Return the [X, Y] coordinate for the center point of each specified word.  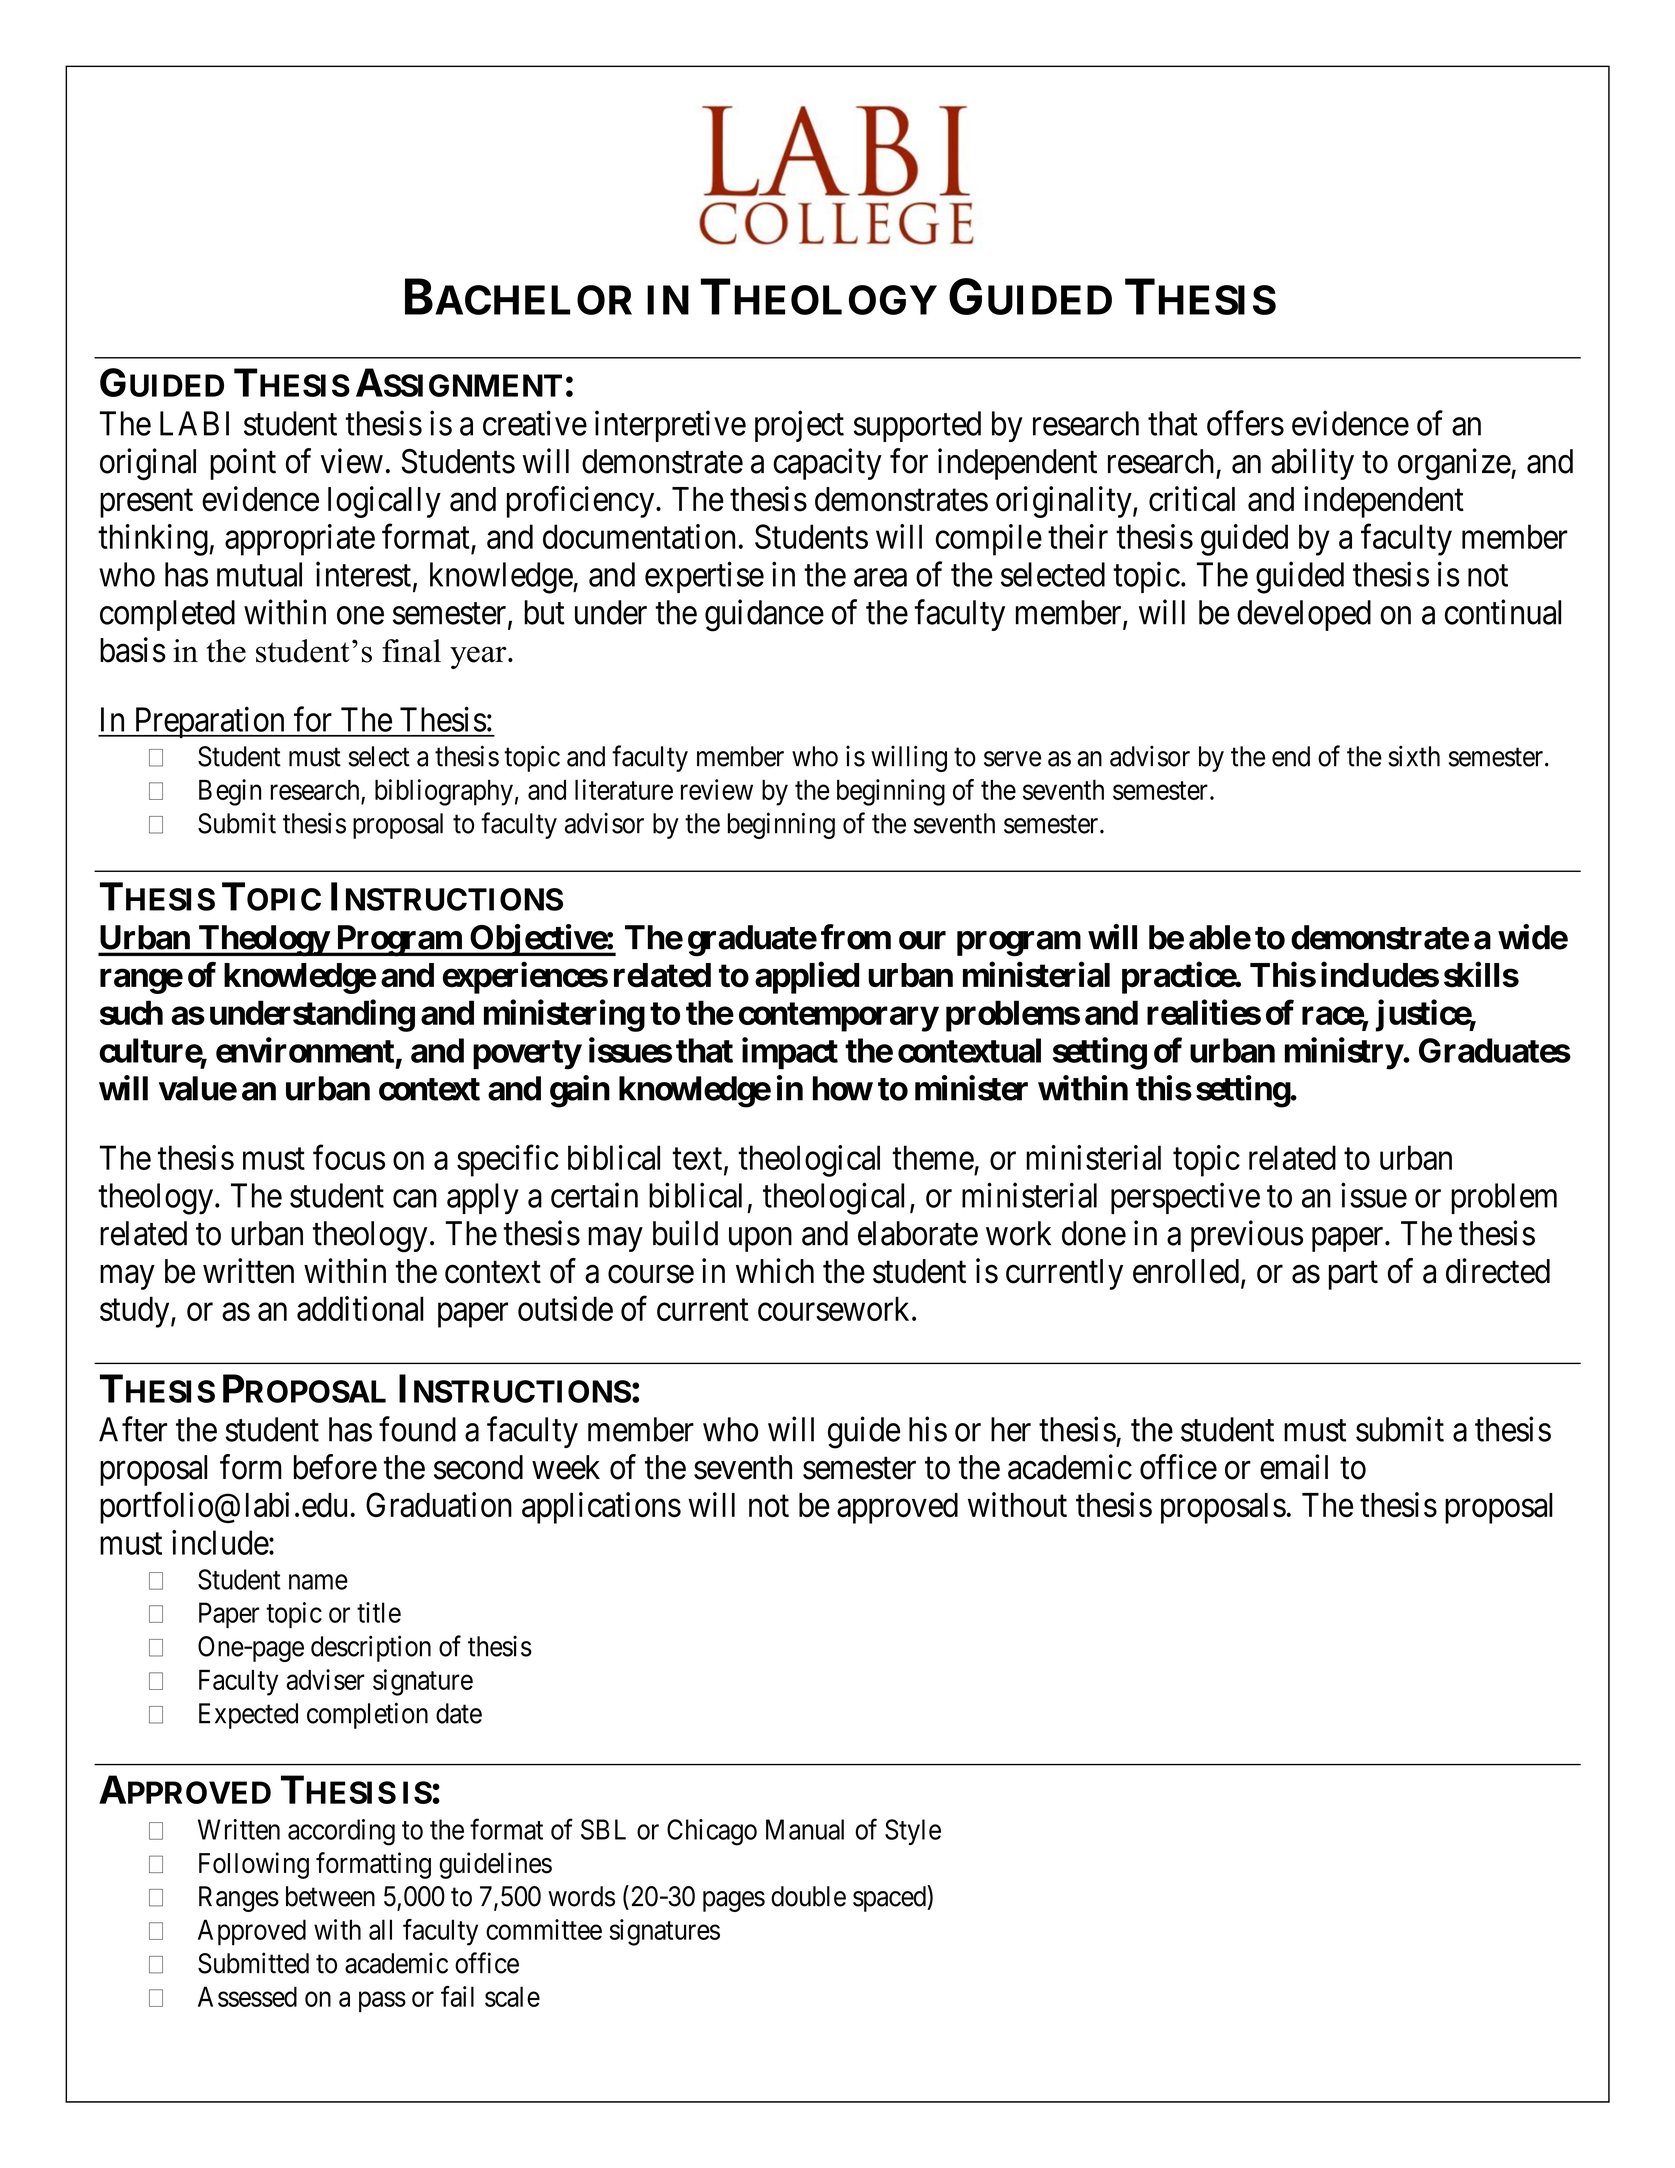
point [243, 464]
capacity [827, 464]
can [415, 1199]
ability [1312, 464]
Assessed [247, 1996]
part [1353, 1275]
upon [760, 1240]
